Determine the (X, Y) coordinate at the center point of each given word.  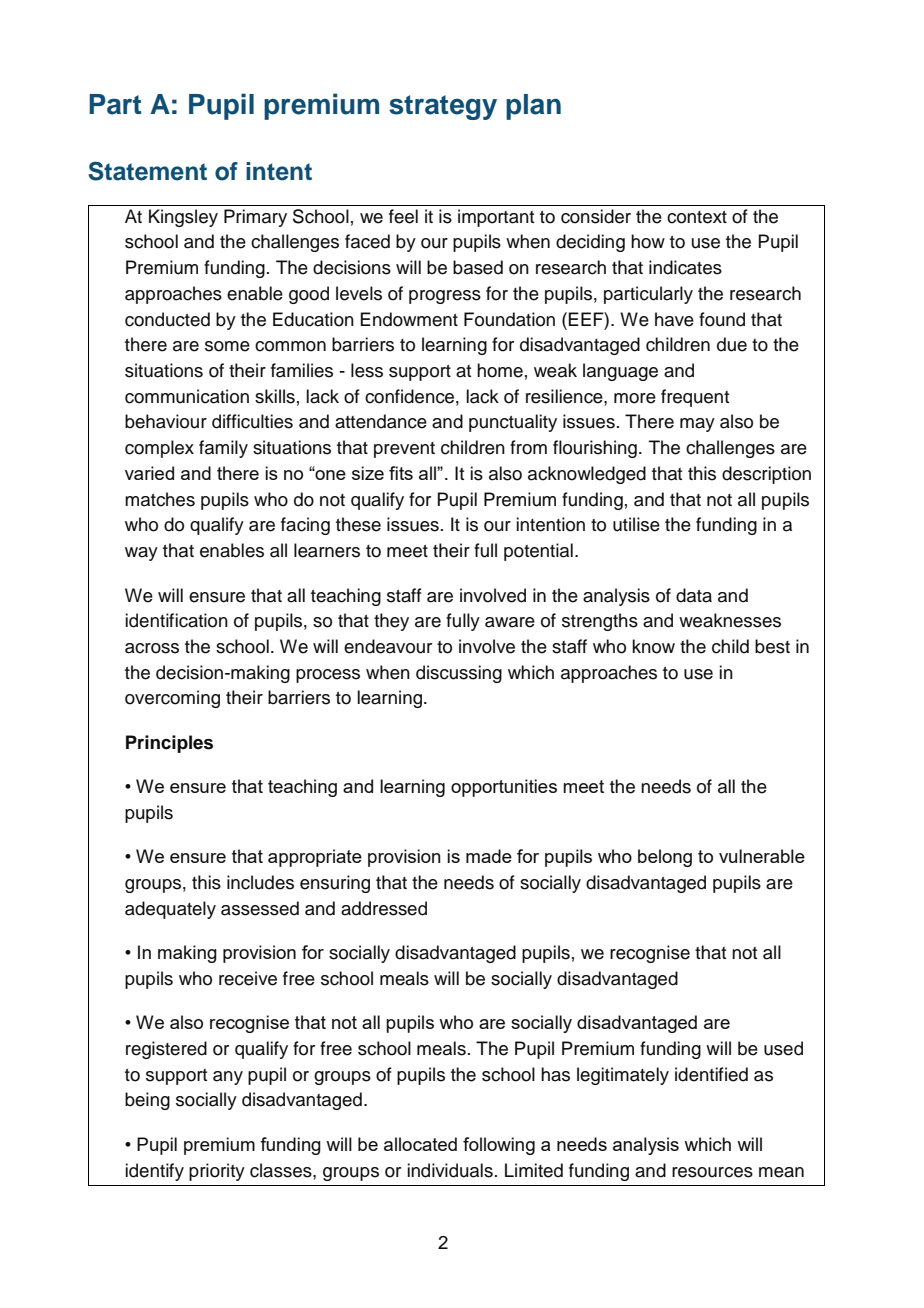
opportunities (504, 788)
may (697, 425)
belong (665, 858)
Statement (147, 171)
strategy (443, 107)
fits (401, 473)
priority (217, 1172)
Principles (169, 744)
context (697, 217)
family (223, 449)
